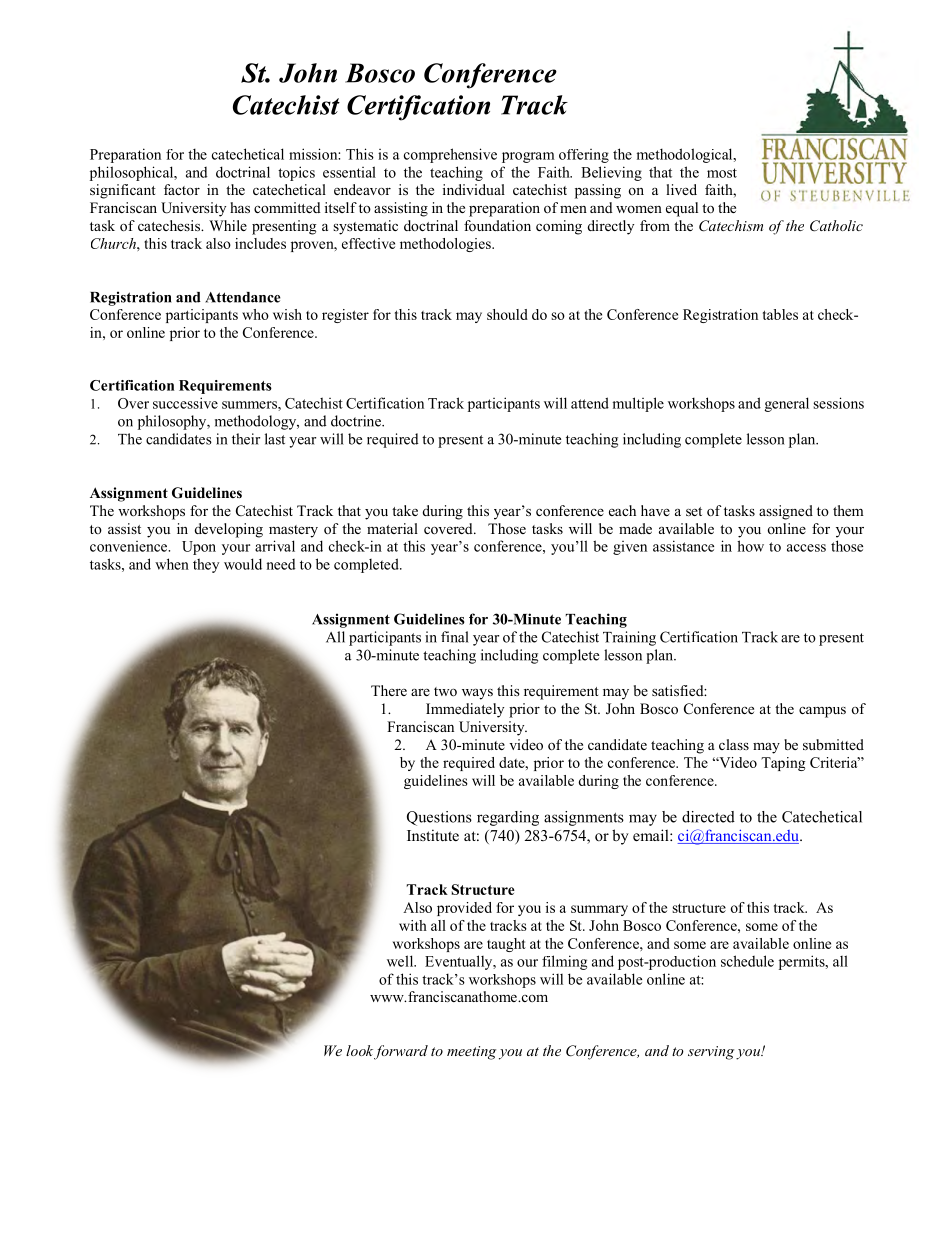  What do you see at coordinates (711, 1053) in the document?
I see `serving` at bounding box center [711, 1053].
